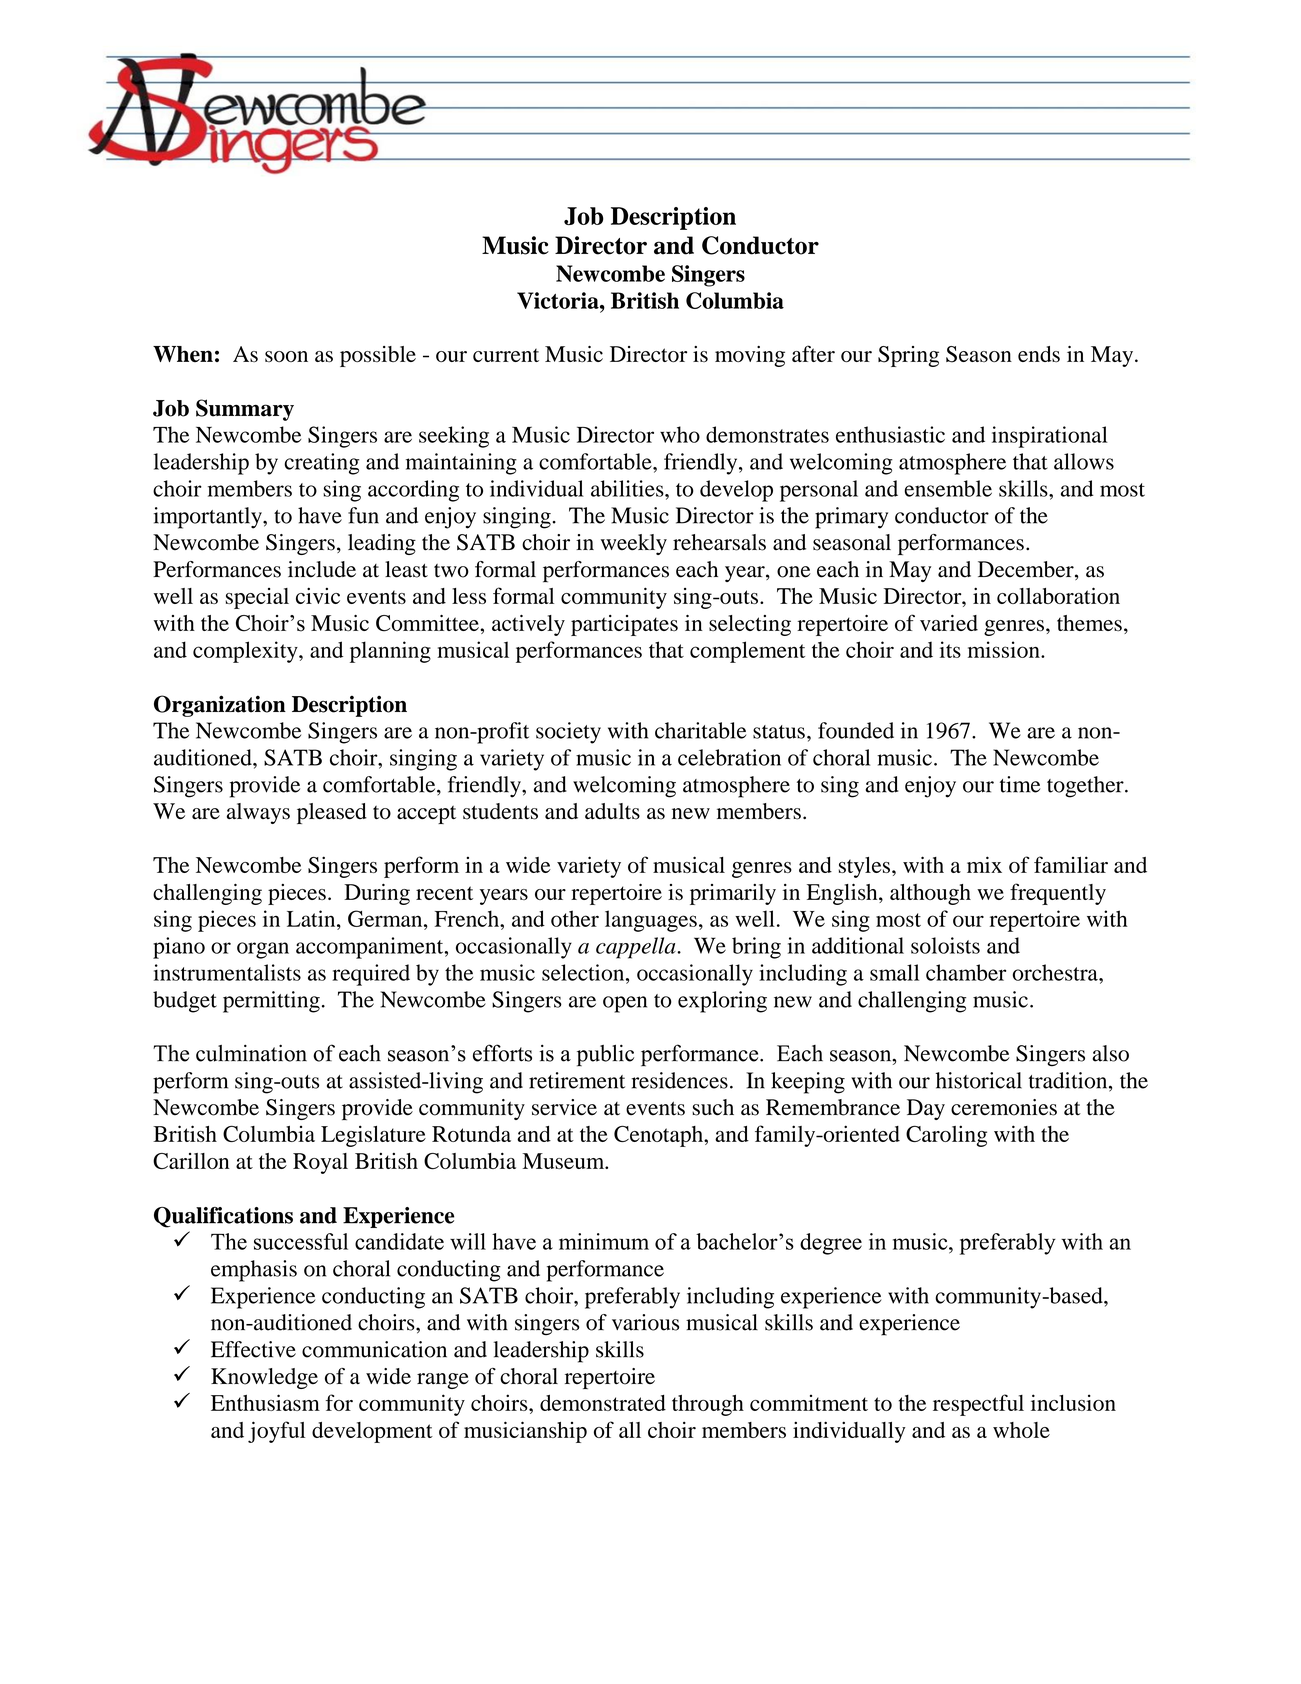 Image resolution: width=1301 pixels, height=1684 pixels. What do you see at coordinates (750, 356) in the image?
I see `moving` at bounding box center [750, 356].
